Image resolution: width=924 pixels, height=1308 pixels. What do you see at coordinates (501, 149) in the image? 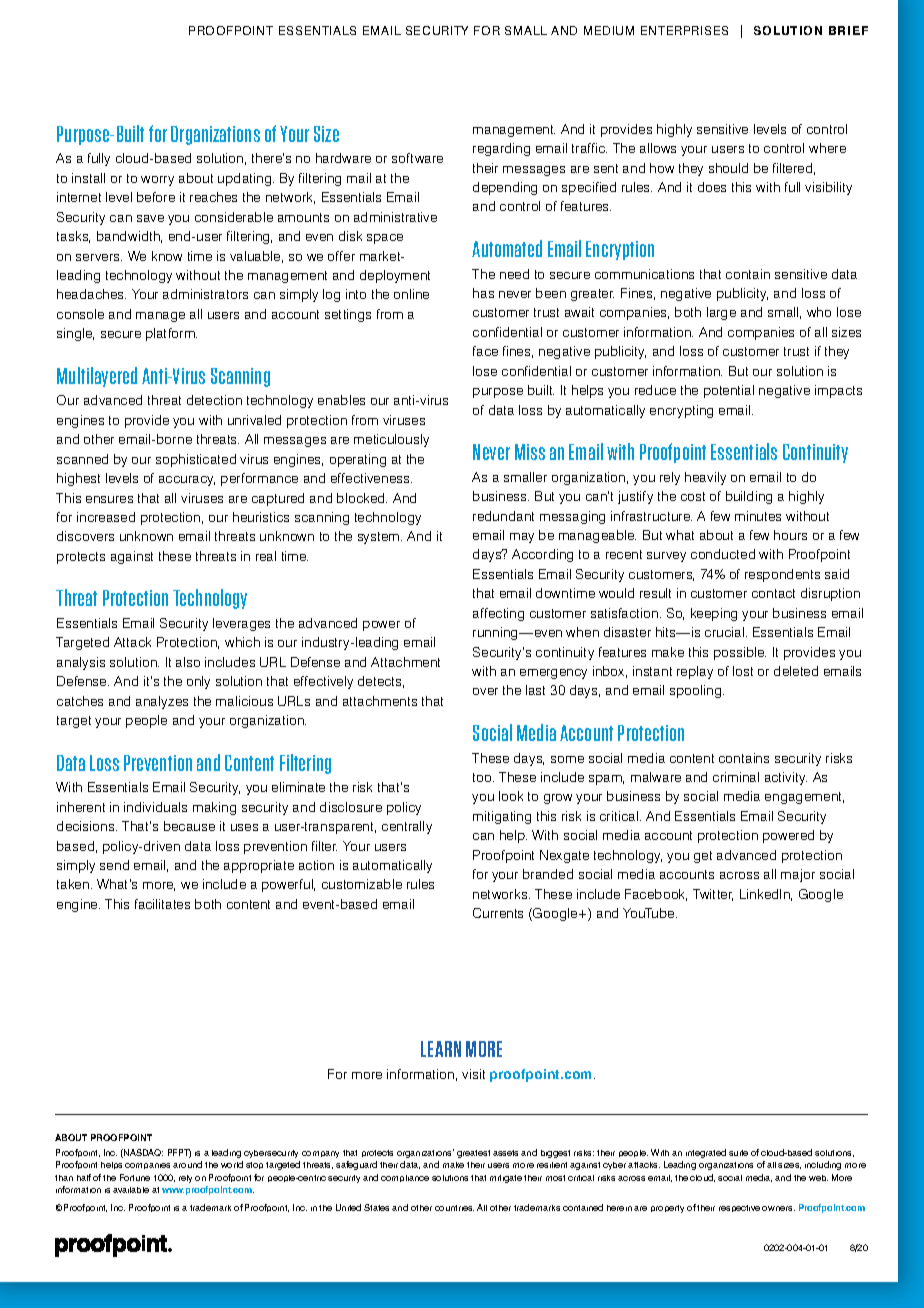
I see `regarding` at bounding box center [501, 149].
